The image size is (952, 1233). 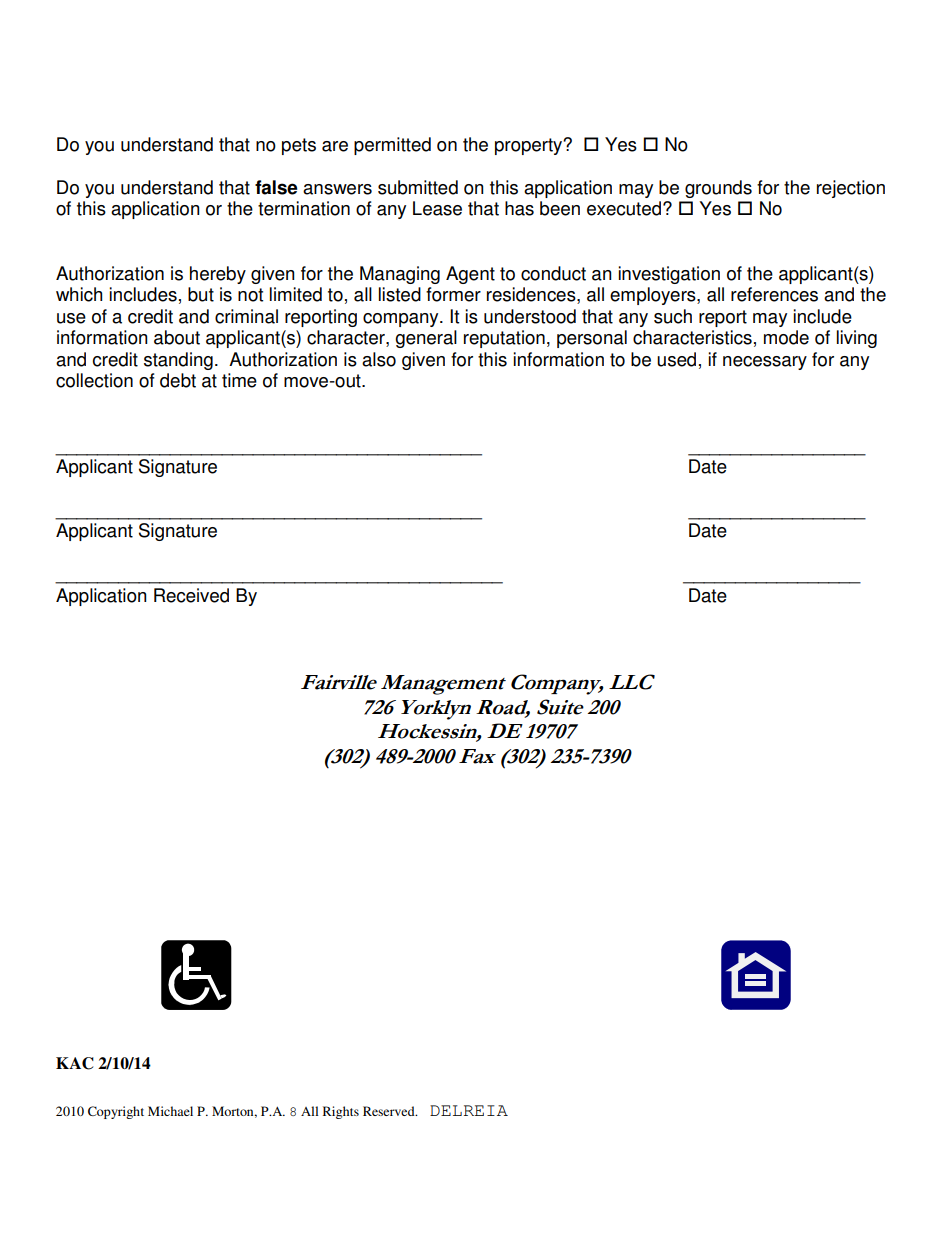 What do you see at coordinates (276, 187) in the image?
I see `false` at bounding box center [276, 187].
